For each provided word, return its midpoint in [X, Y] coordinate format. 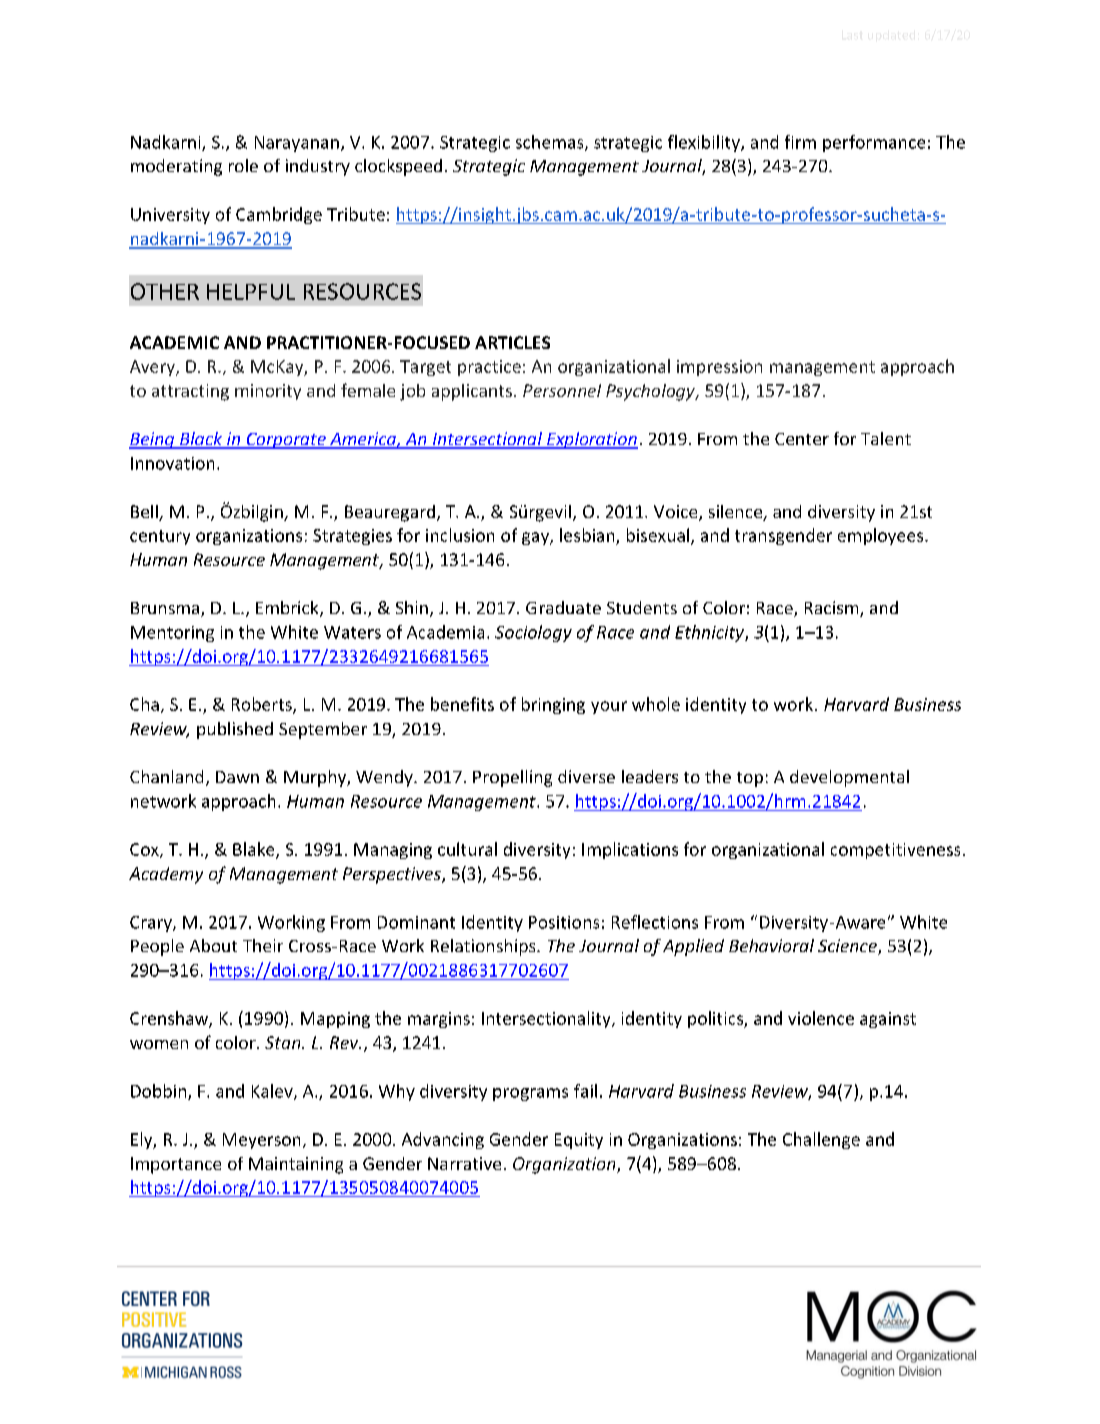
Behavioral [771, 945]
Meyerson [261, 1141]
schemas [551, 143]
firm [800, 142]
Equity [579, 1141]
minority [268, 392]
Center [802, 439]
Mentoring [172, 634]
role [243, 165]
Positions [564, 922]
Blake [255, 850]
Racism [833, 609]
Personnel [562, 390]
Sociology [533, 633]
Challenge [821, 1140]
